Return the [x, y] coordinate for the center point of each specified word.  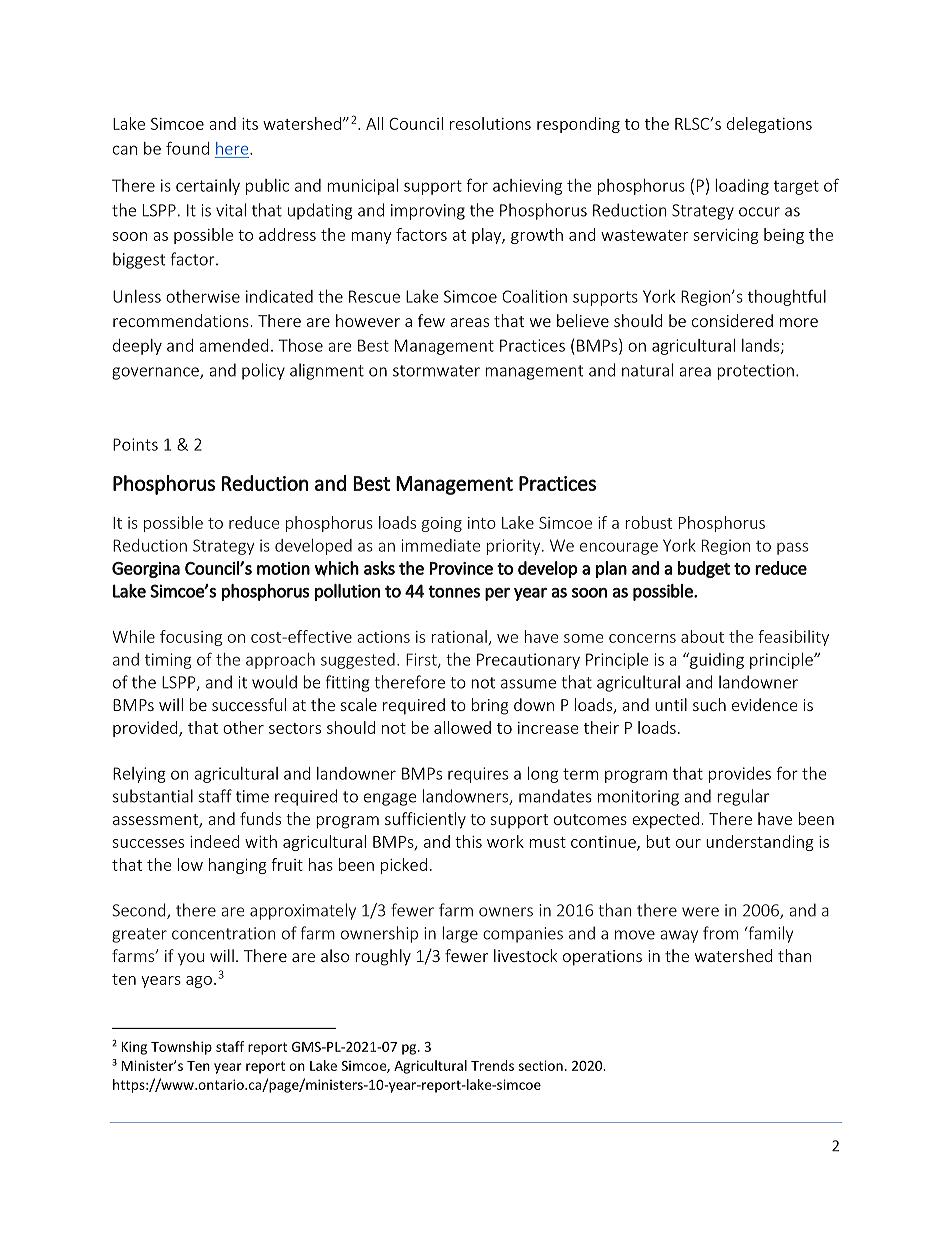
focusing [191, 638]
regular [743, 797]
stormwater [436, 371]
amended [233, 345]
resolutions [490, 123]
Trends [492, 1065]
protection [755, 372]
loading [742, 187]
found [187, 148]
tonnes [454, 591]
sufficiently [425, 820]
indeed [214, 841]
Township [181, 1048]
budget [704, 569]
